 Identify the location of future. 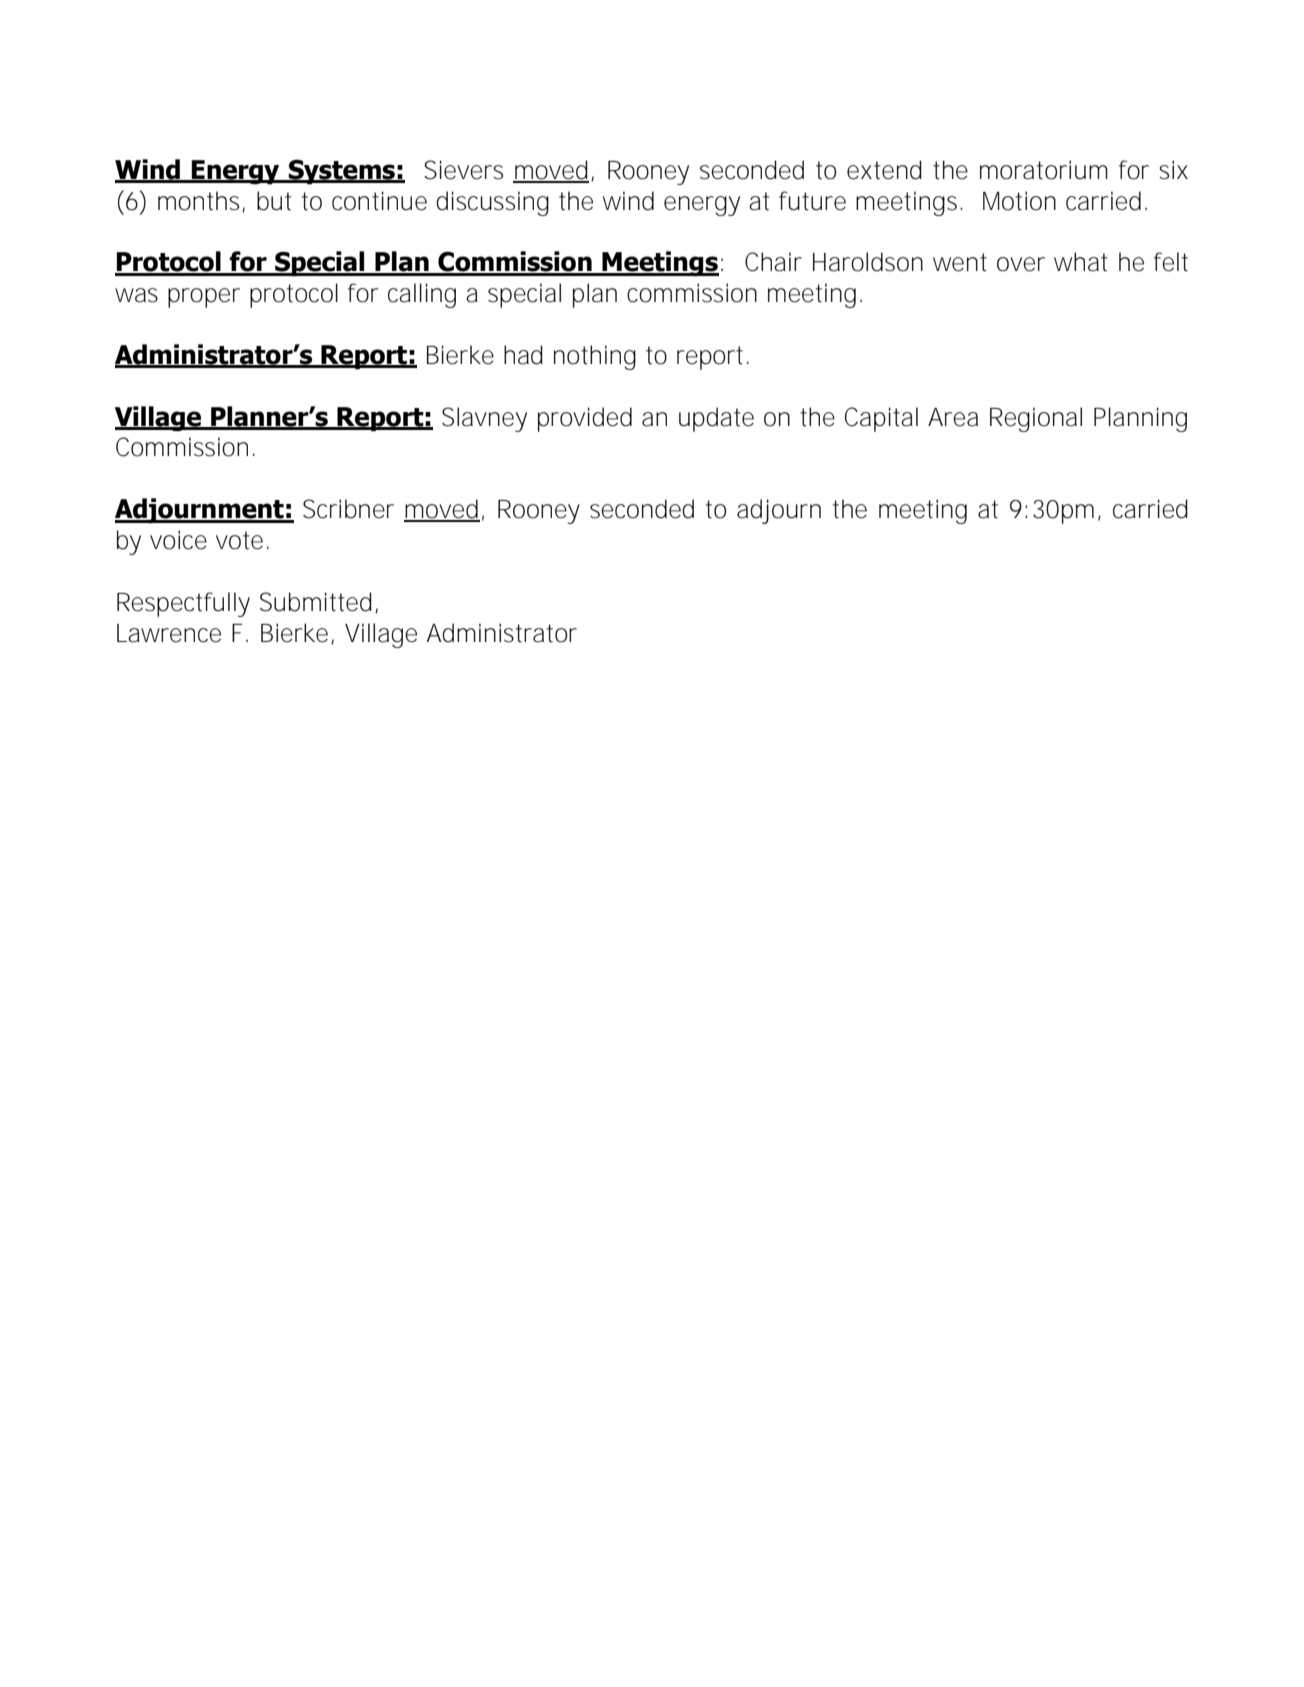
(812, 201).
